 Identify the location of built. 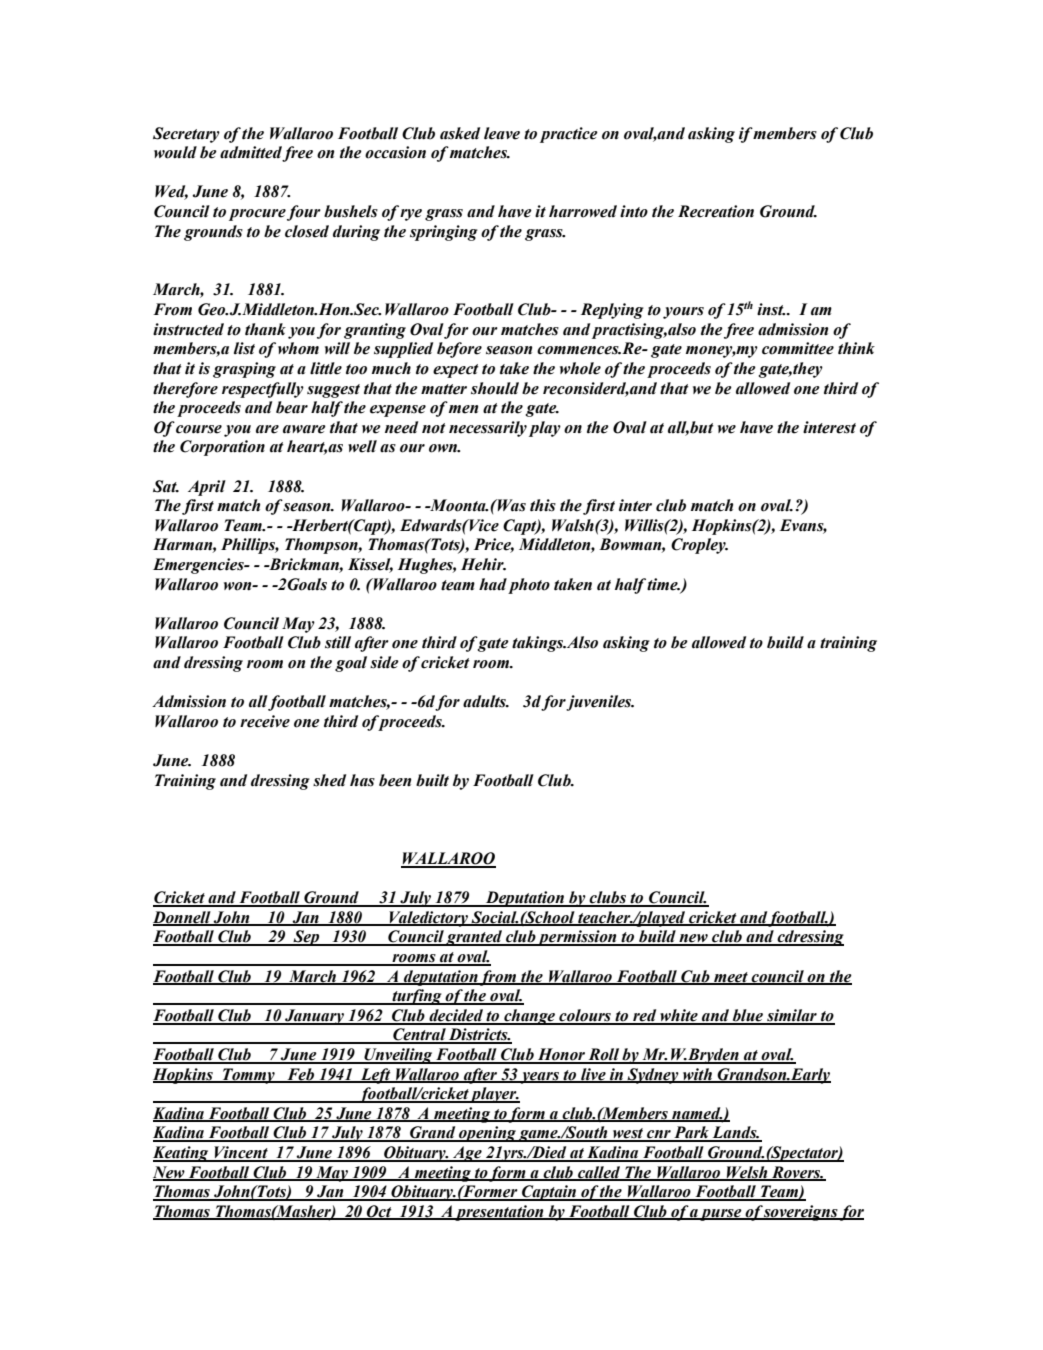
(432, 780).
